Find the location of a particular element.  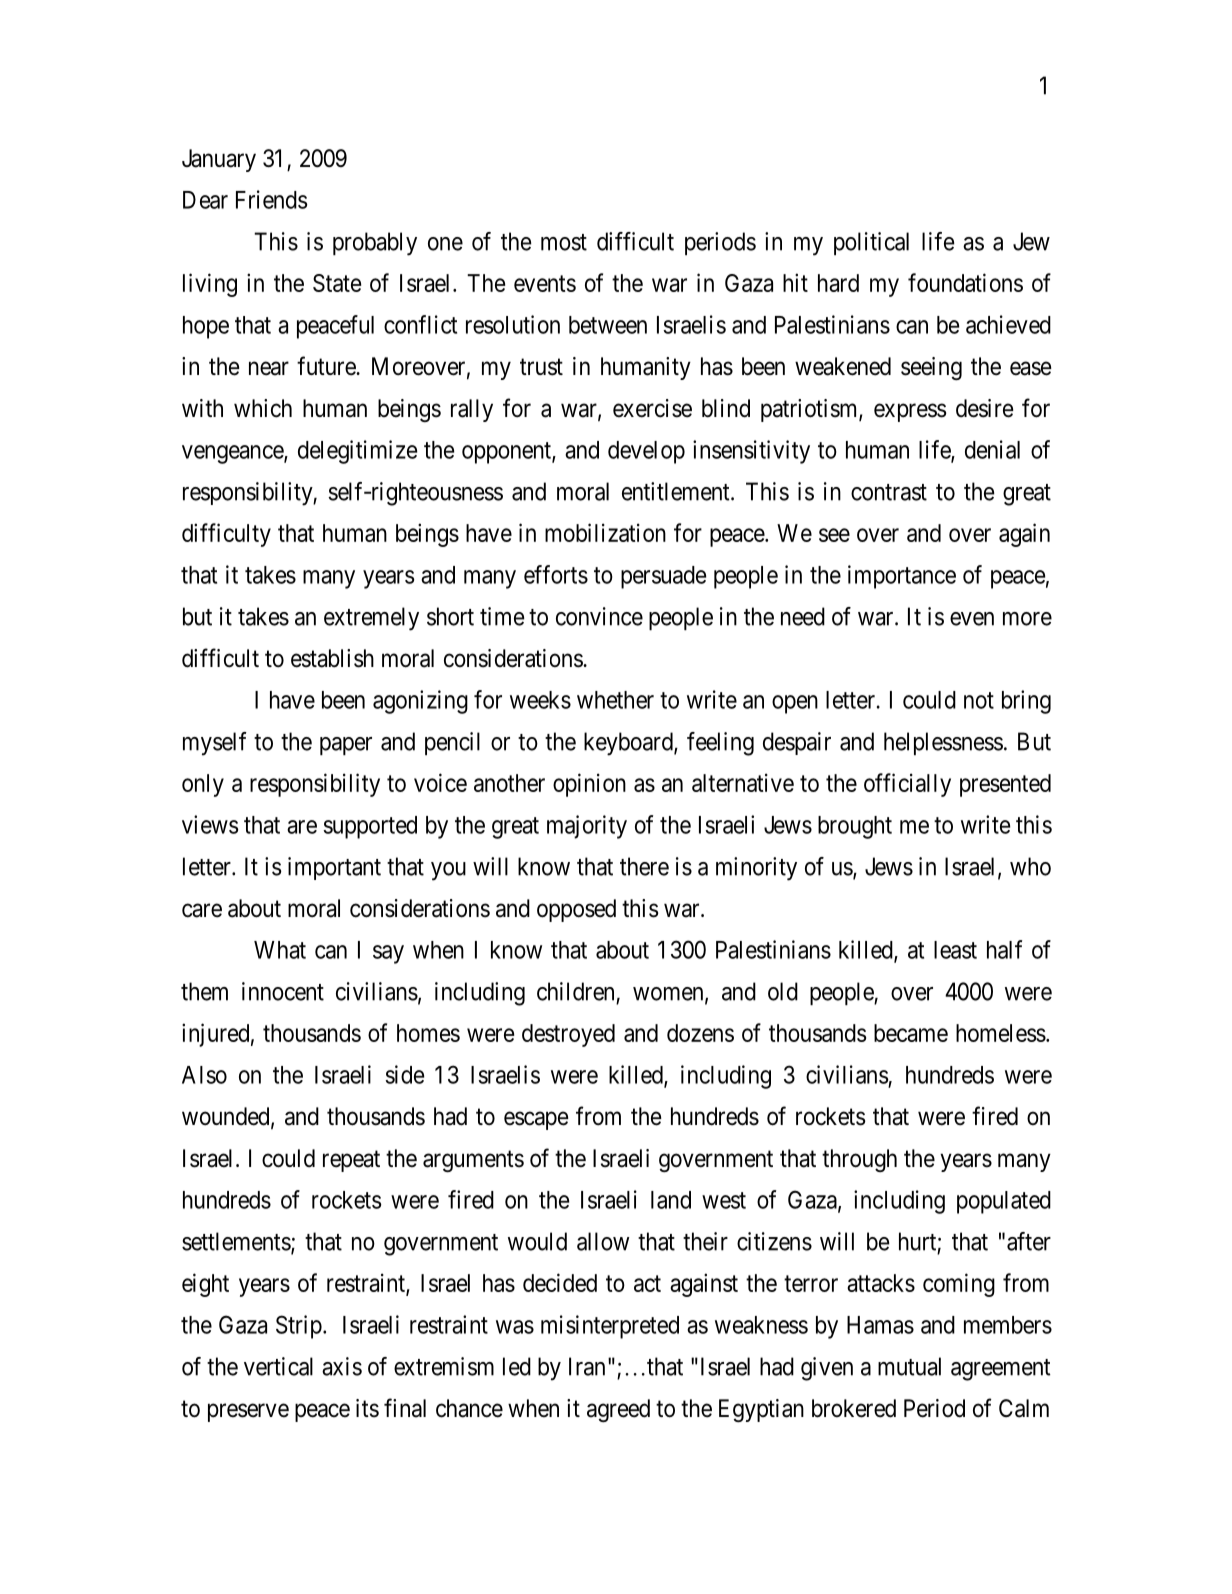

paper is located at coordinates (346, 746).
